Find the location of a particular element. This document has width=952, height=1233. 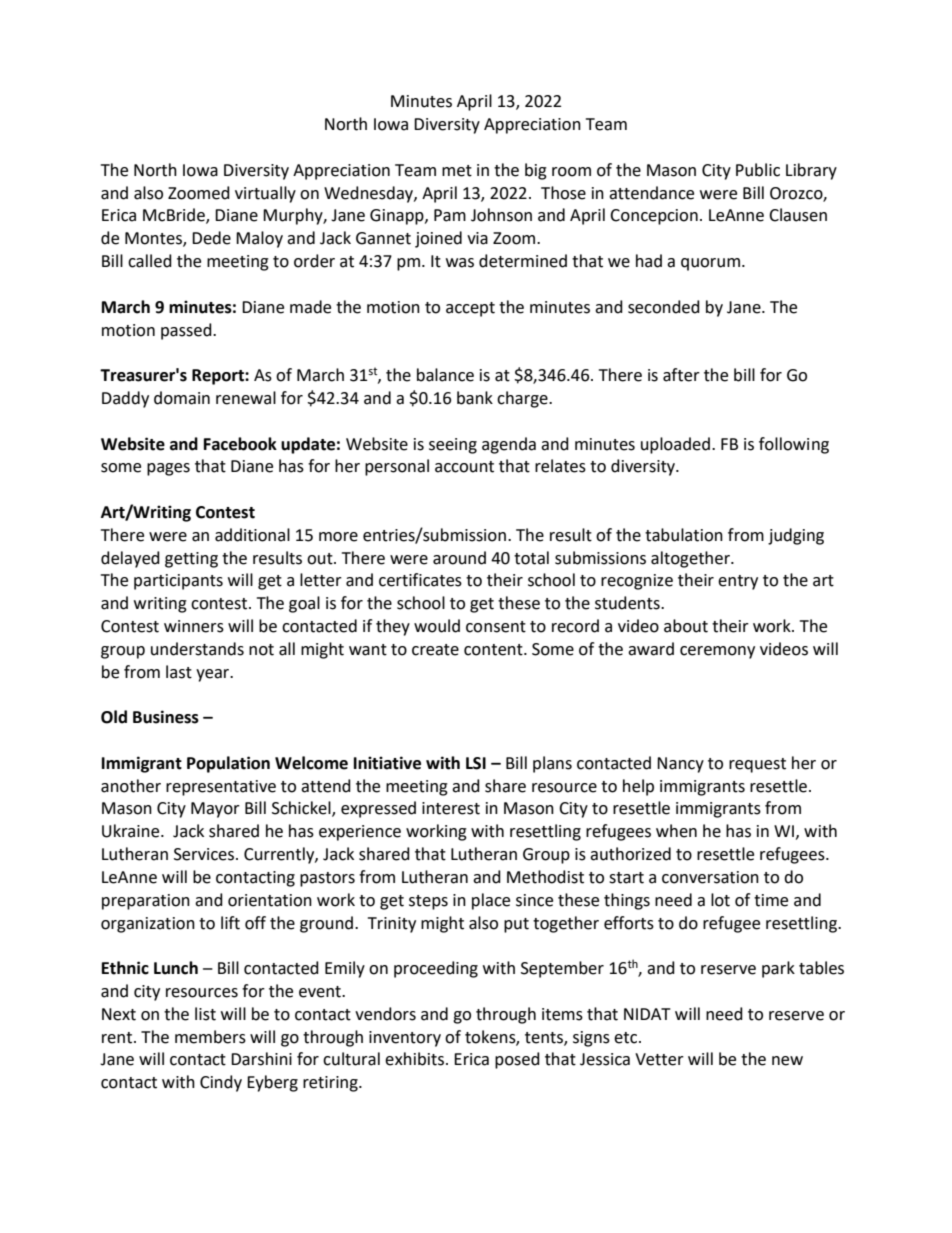

Pam is located at coordinates (450, 215).
